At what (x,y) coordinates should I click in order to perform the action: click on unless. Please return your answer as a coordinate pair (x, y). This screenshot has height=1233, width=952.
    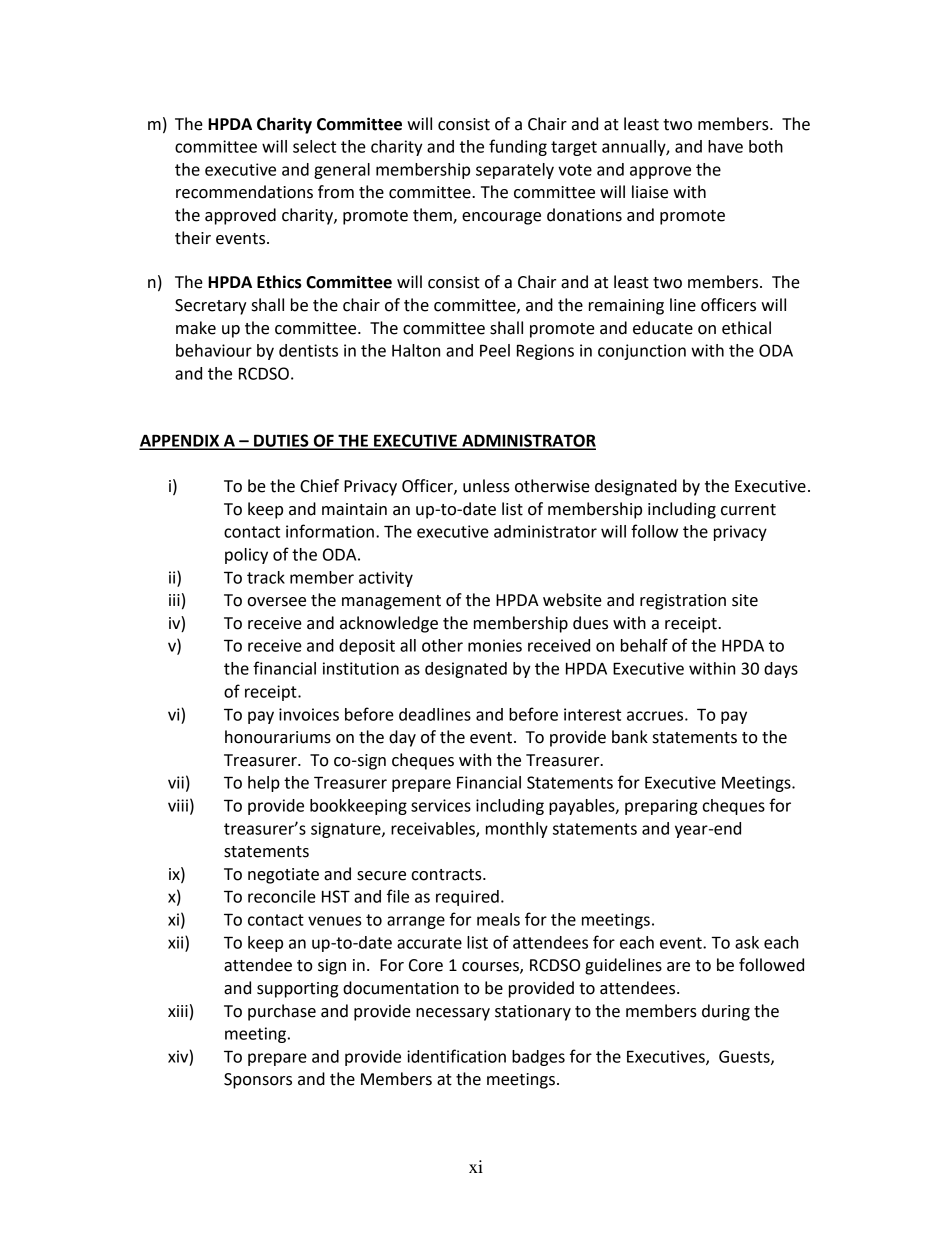
    Looking at the image, I should click on (486, 486).
